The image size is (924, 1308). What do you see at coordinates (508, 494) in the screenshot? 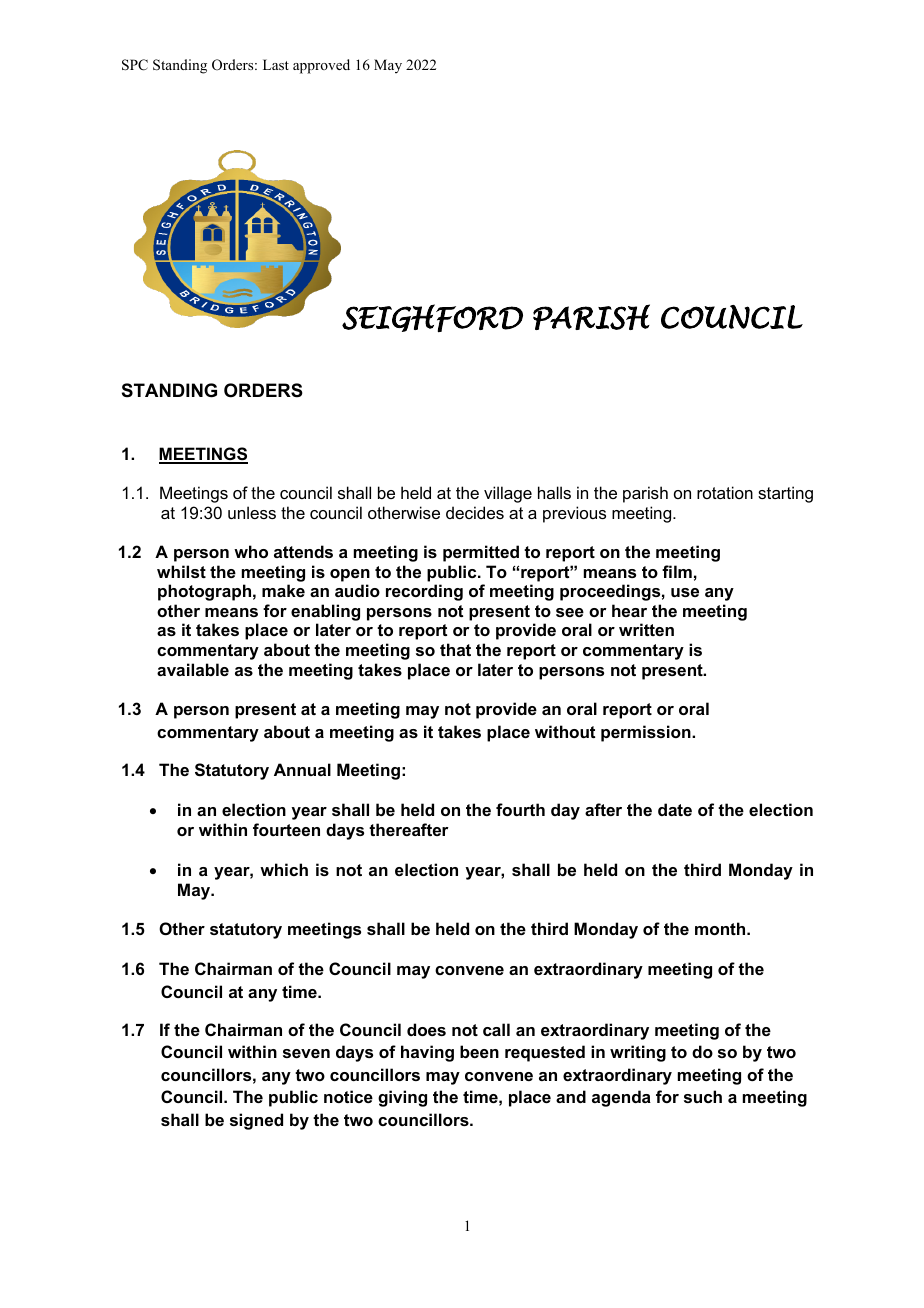
I see `village` at bounding box center [508, 494].
